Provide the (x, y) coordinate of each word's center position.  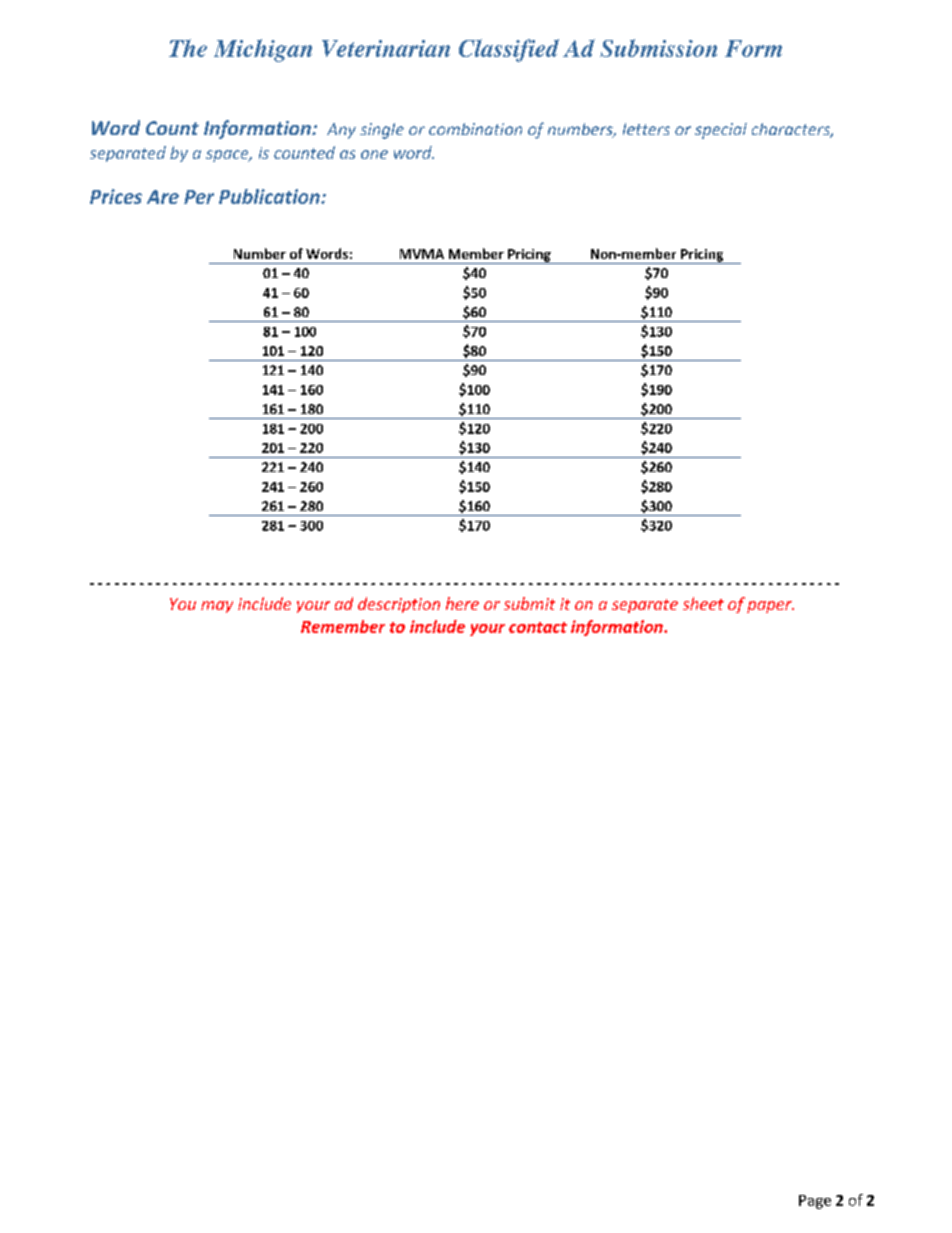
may (217, 607)
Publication (270, 196)
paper (770, 607)
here (462, 603)
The (188, 48)
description (399, 605)
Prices (116, 196)
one (374, 154)
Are (163, 197)
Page (815, 1202)
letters (646, 129)
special (721, 131)
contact (538, 627)
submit (529, 603)
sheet (703, 603)
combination (475, 129)
